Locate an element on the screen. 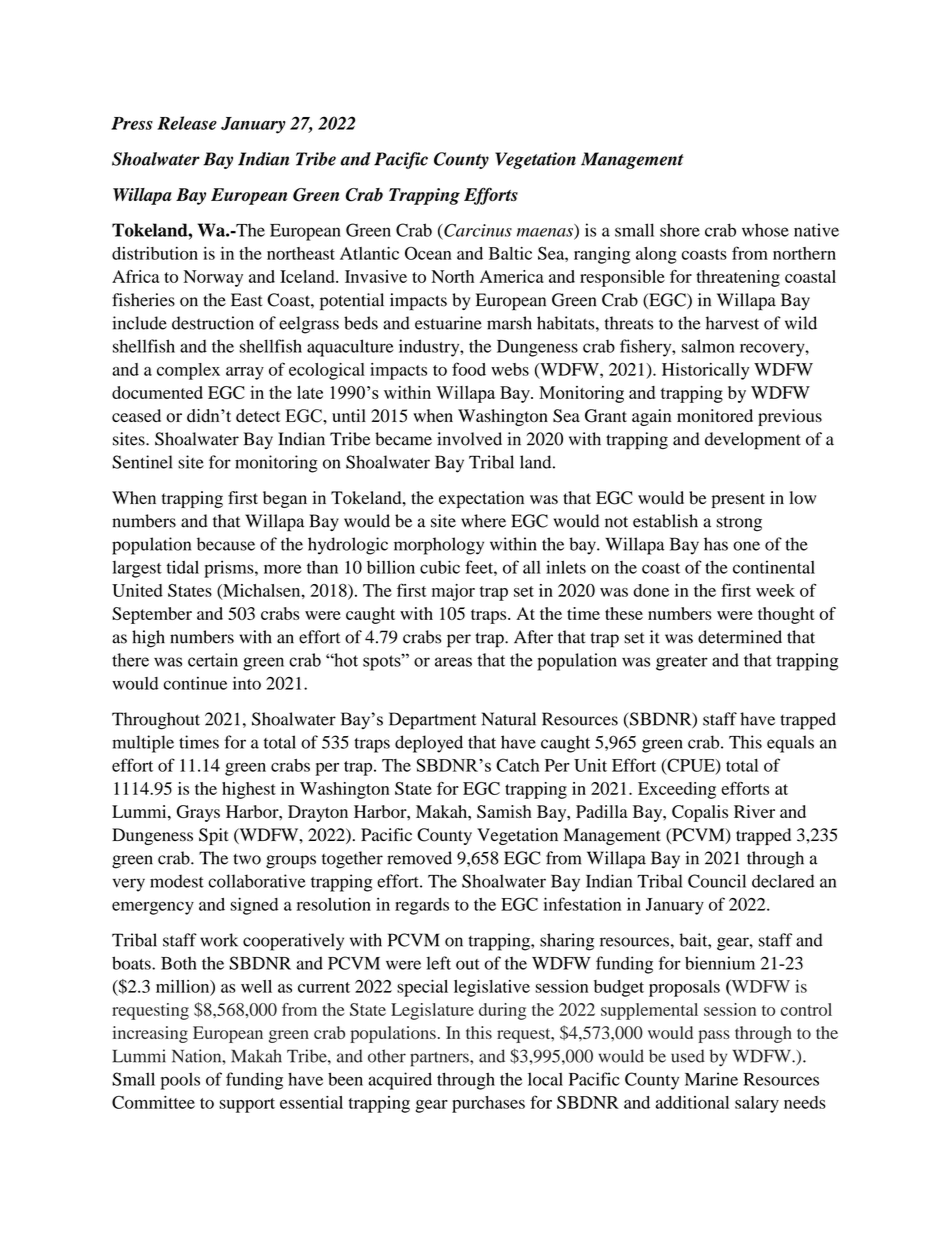 This screenshot has width=952, height=1233. major is located at coordinates (453, 592).
